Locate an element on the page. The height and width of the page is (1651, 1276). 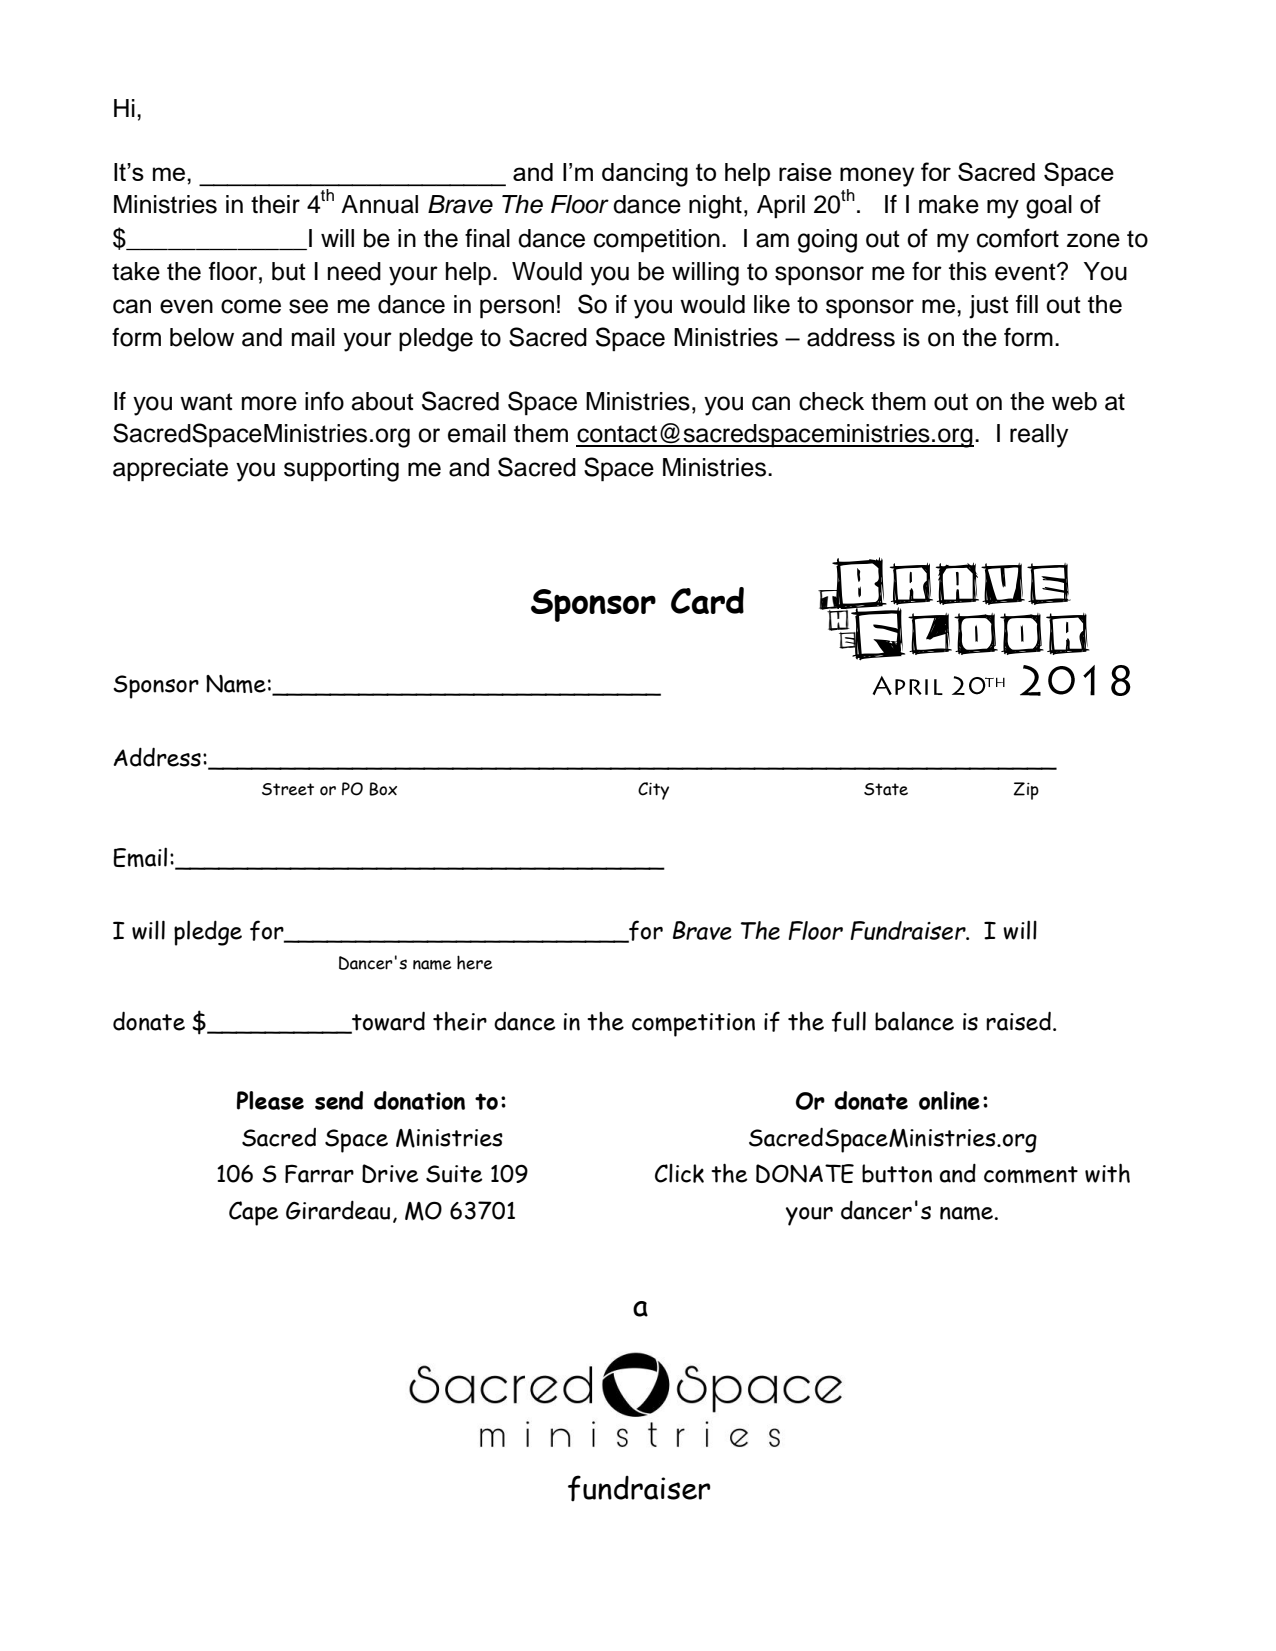
more is located at coordinates (269, 403).
